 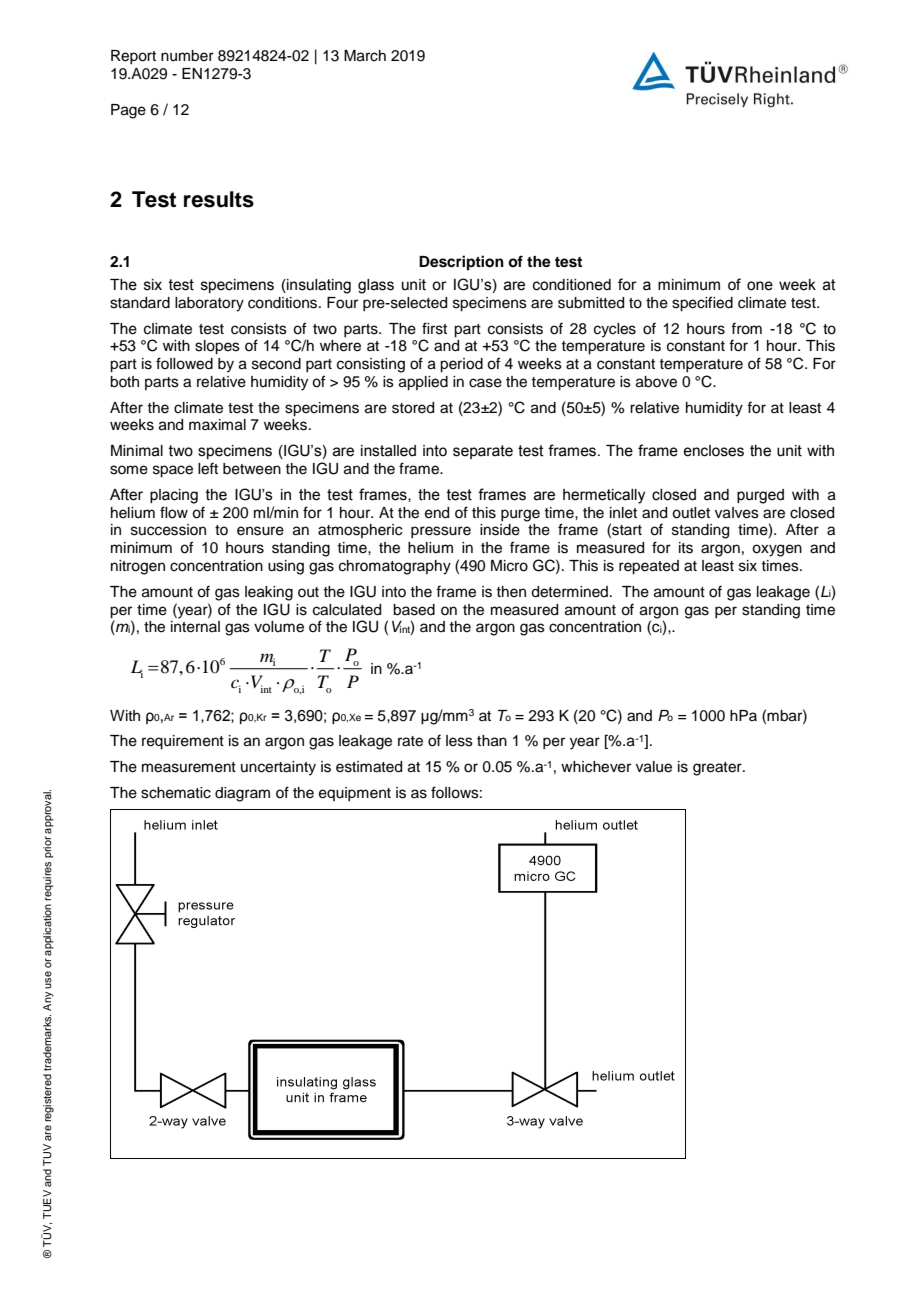 I want to click on internal, so click(x=195, y=627).
